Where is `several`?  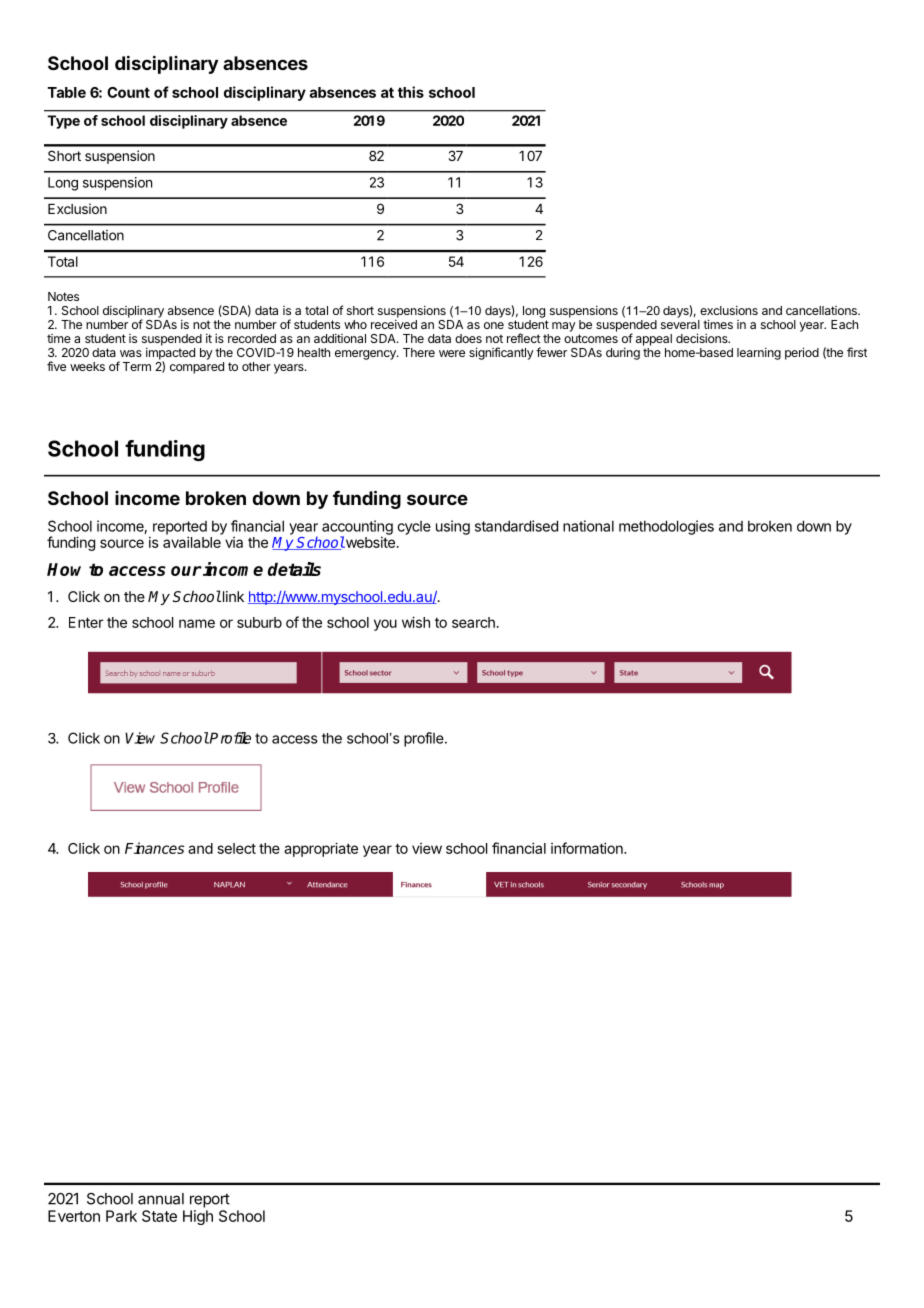
several is located at coordinates (680, 324).
